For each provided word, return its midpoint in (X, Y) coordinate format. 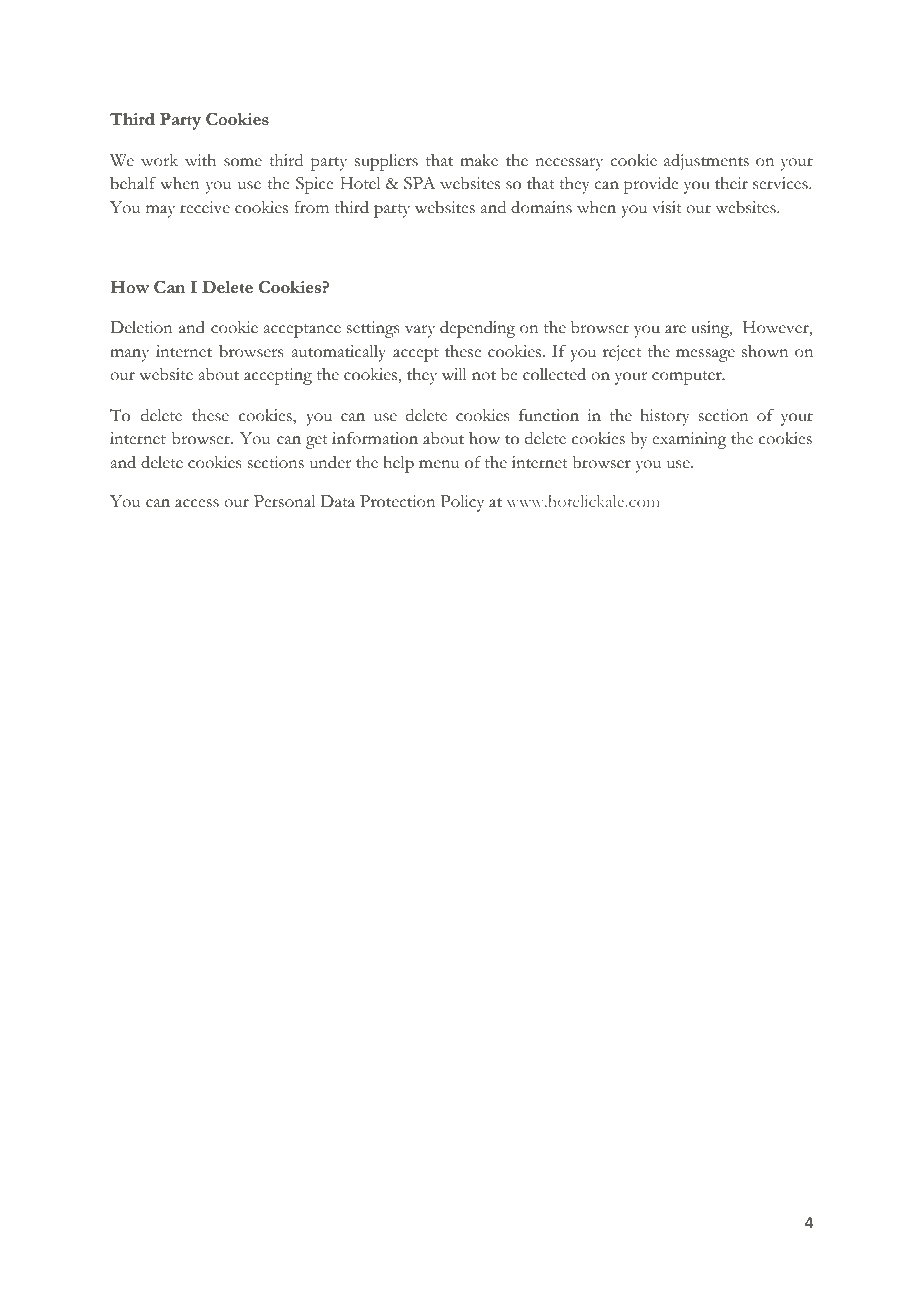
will (454, 374)
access (197, 503)
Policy (462, 503)
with (200, 160)
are (675, 329)
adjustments (706, 162)
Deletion (141, 327)
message (705, 355)
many (129, 355)
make (479, 160)
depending (477, 329)
